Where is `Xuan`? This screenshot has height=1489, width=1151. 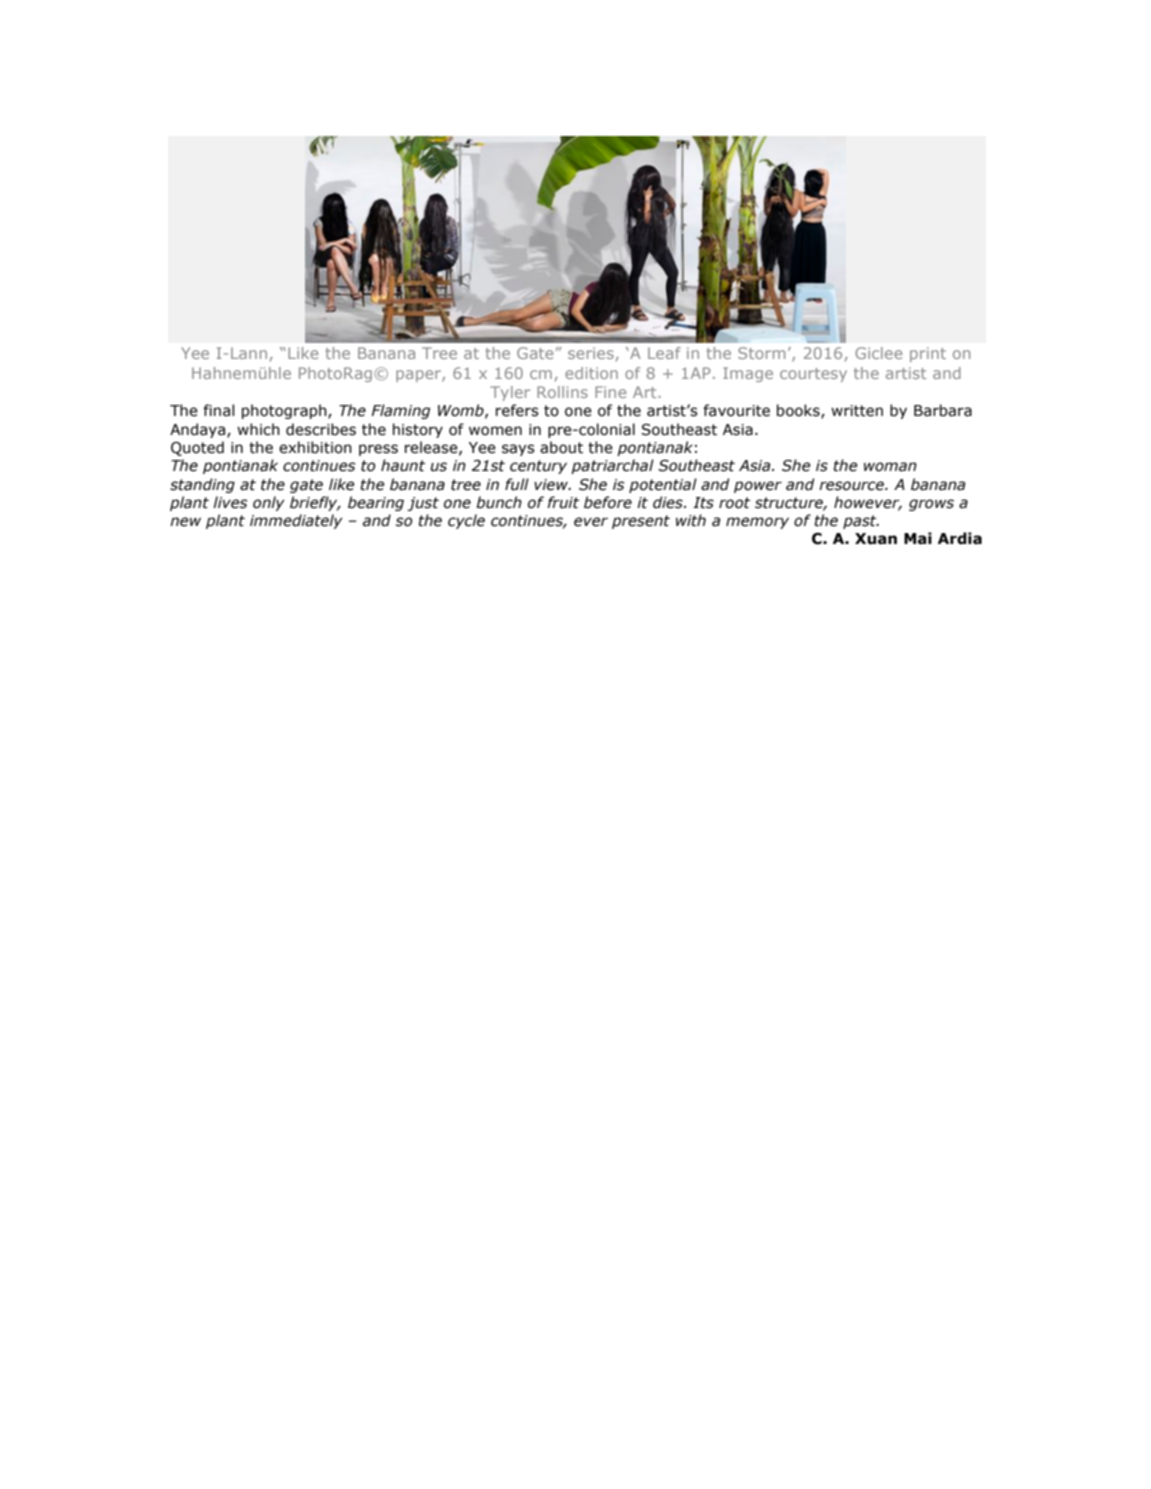
Xuan is located at coordinates (876, 539).
